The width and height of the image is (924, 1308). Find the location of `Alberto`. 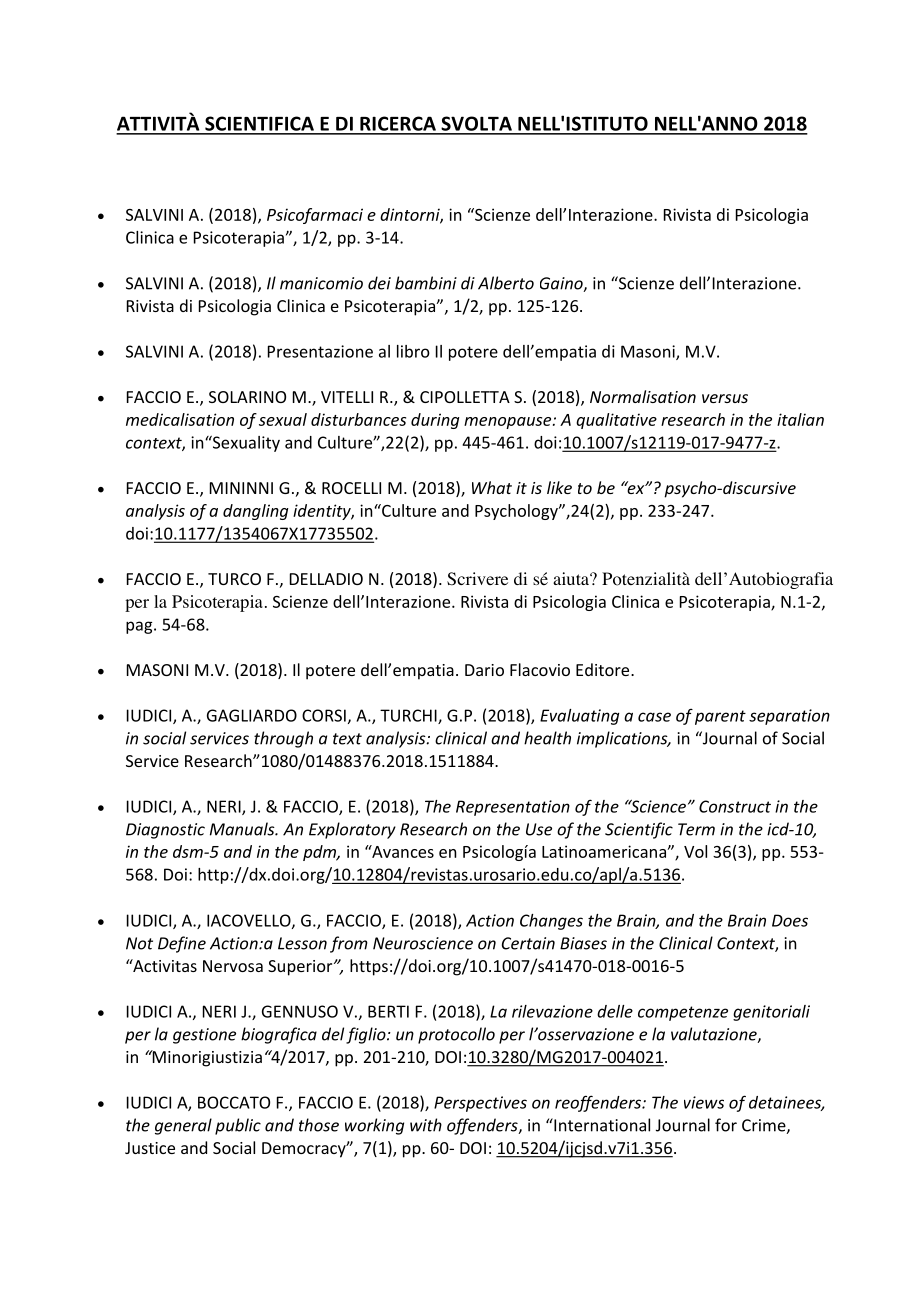

Alberto is located at coordinates (506, 283).
